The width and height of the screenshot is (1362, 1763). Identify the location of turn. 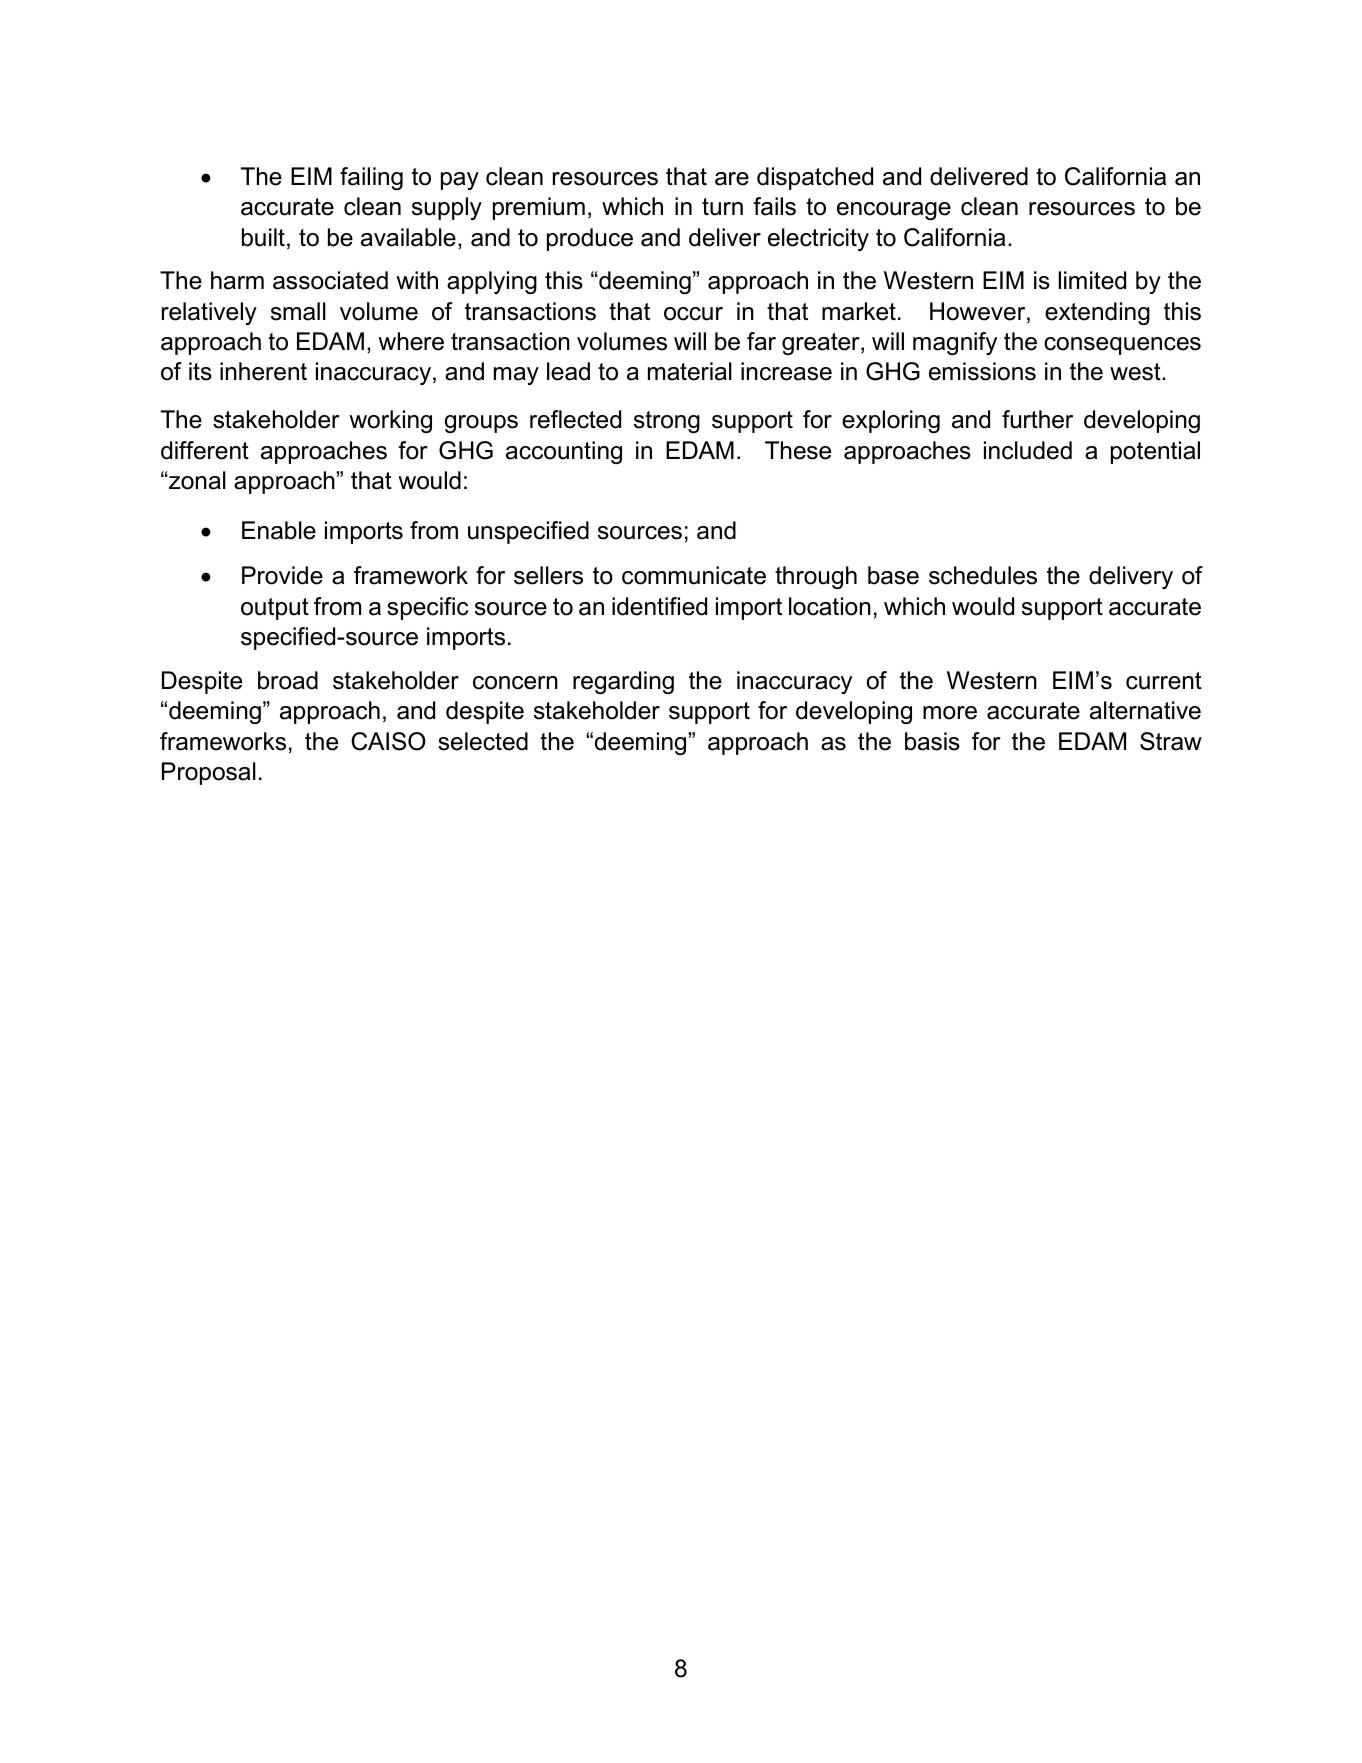
(722, 207).
